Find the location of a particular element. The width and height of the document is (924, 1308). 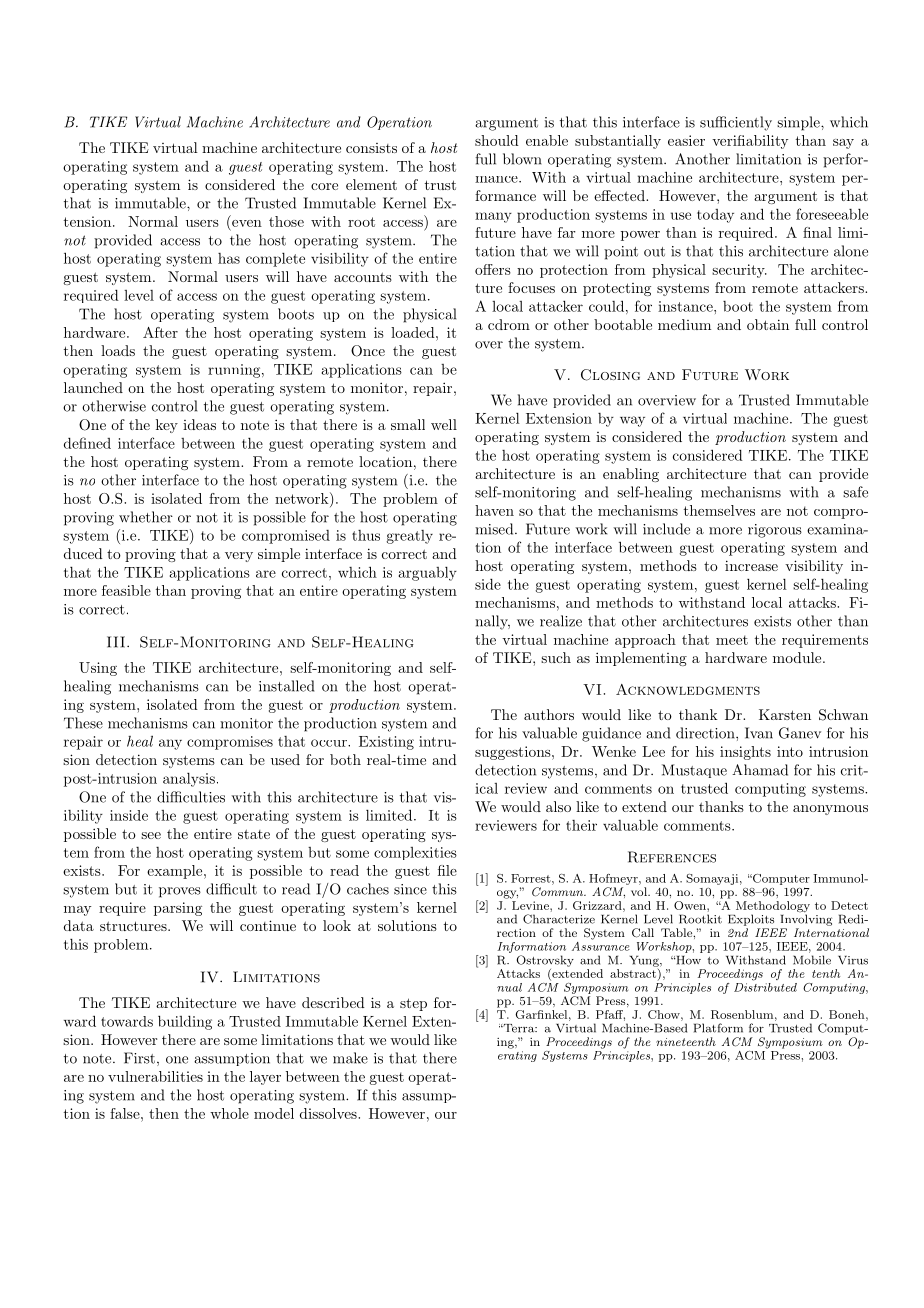

Methodology is located at coordinates (773, 908).
